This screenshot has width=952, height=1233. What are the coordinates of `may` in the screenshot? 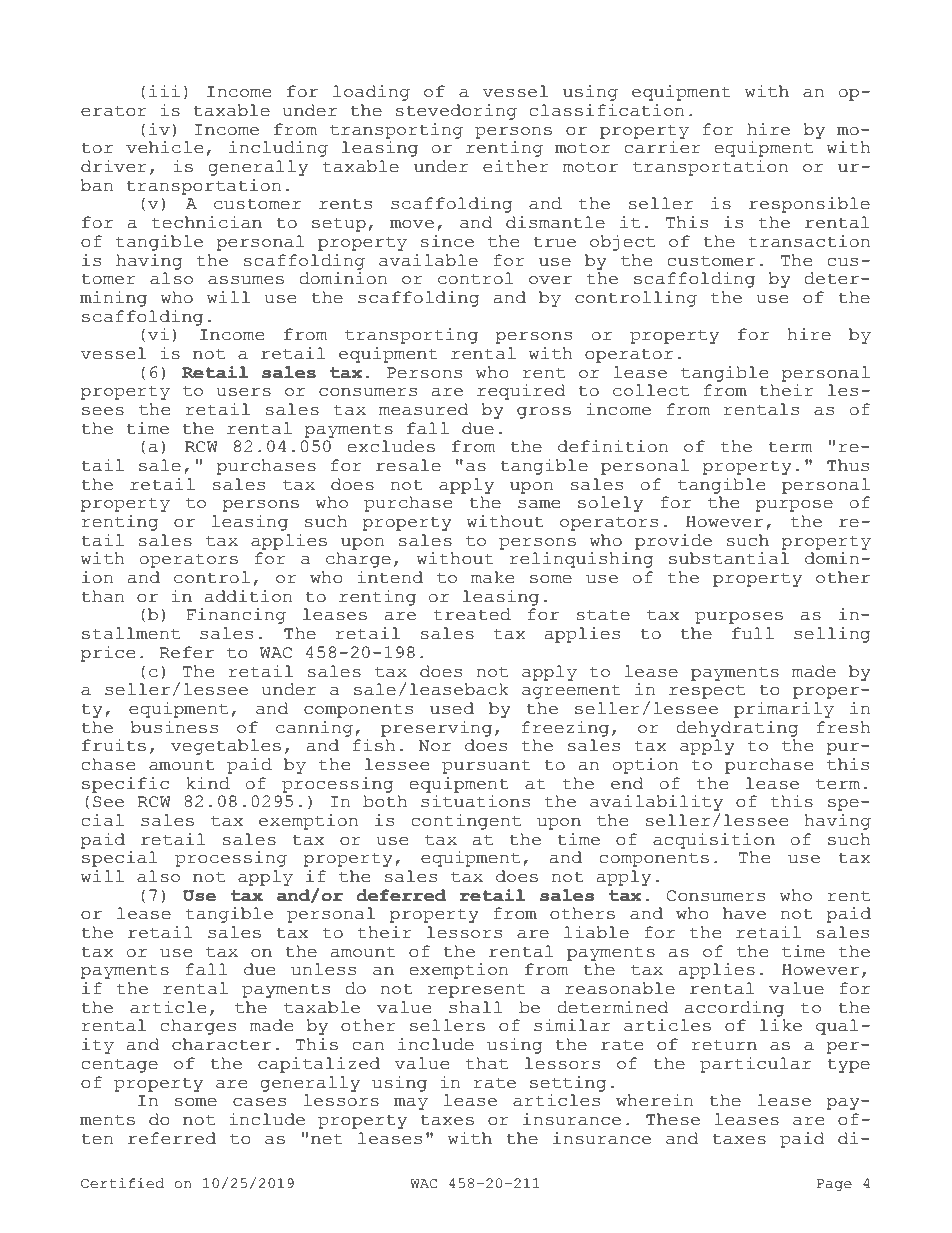 It's located at (411, 1104).
